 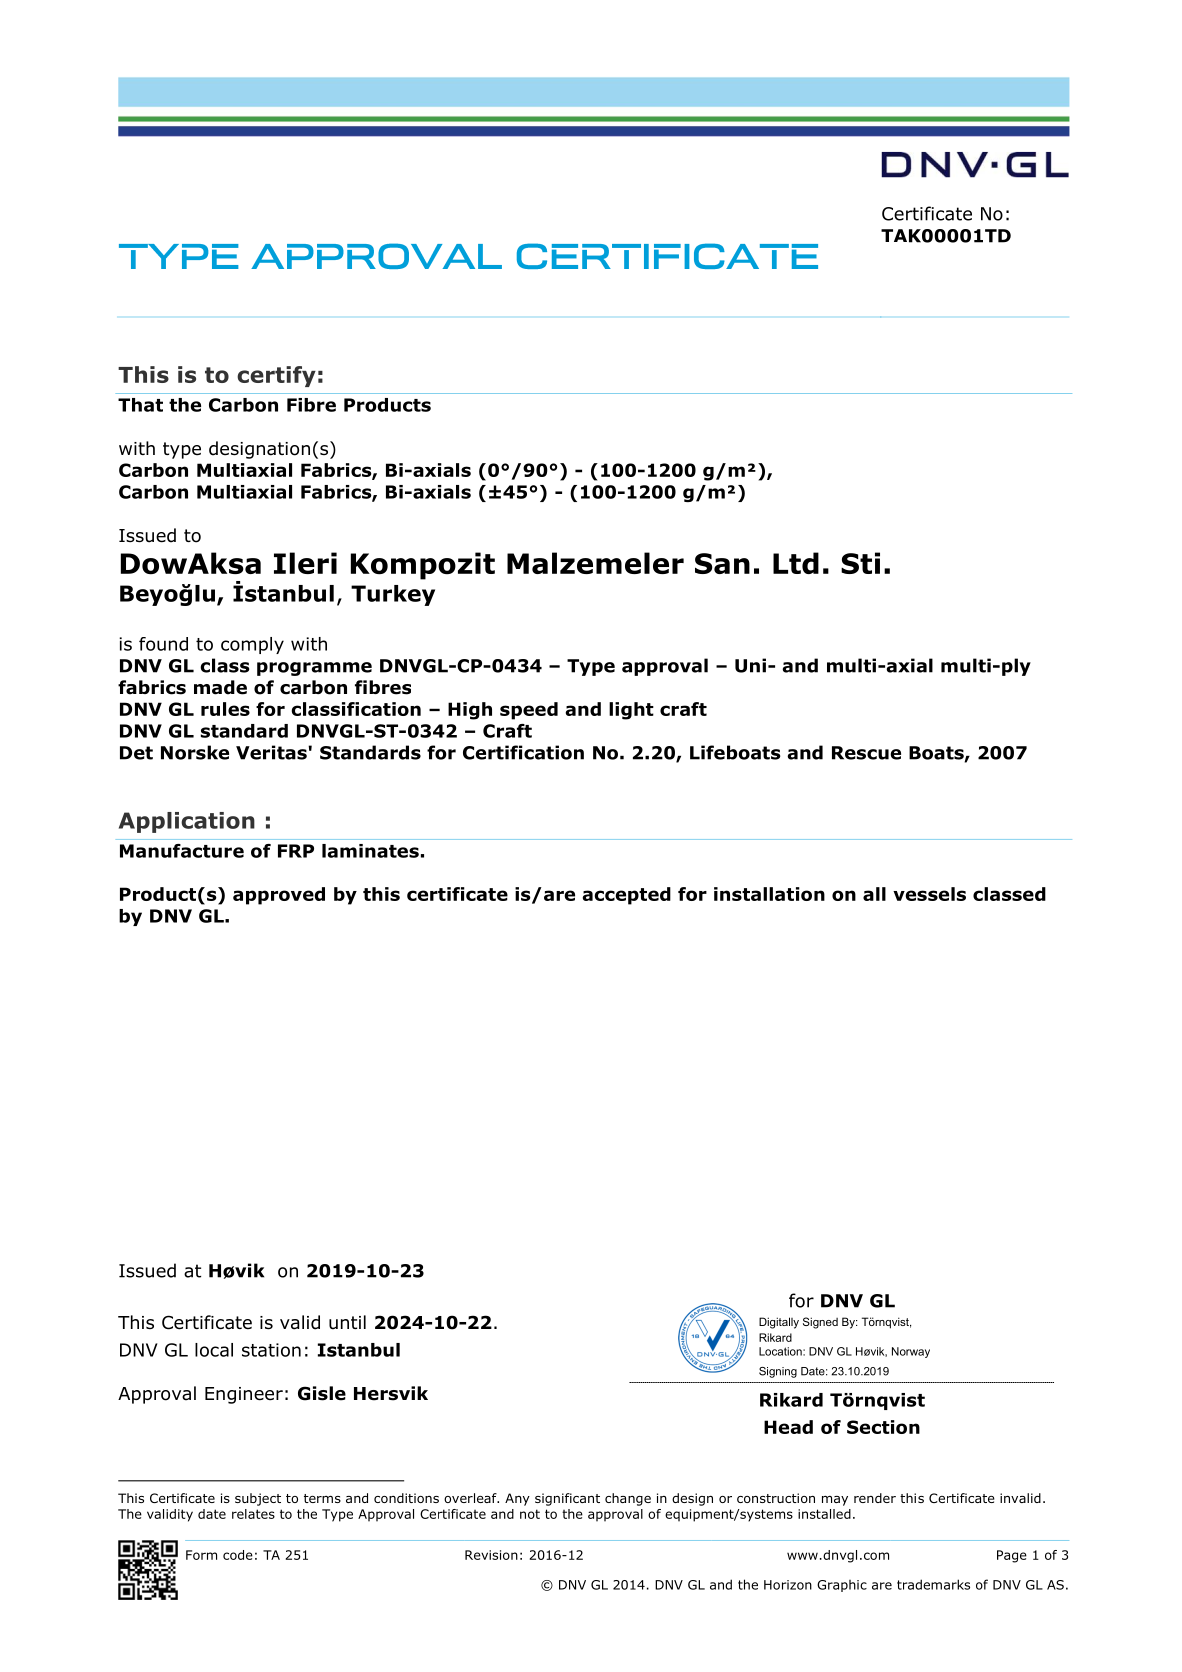 What do you see at coordinates (722, 563) in the image?
I see `San` at bounding box center [722, 563].
